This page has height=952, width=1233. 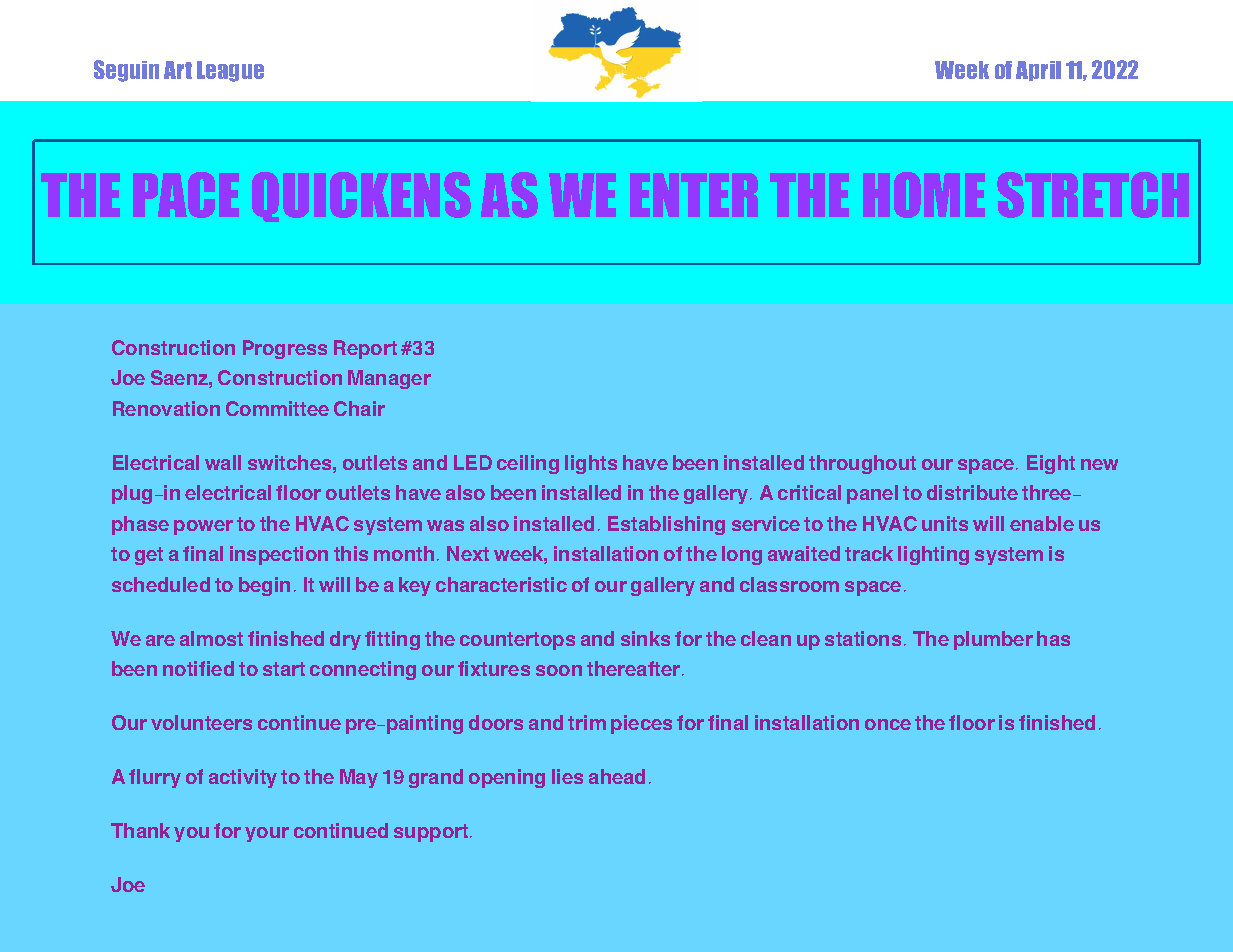 What do you see at coordinates (617, 776) in the page?
I see `ahead` at bounding box center [617, 776].
